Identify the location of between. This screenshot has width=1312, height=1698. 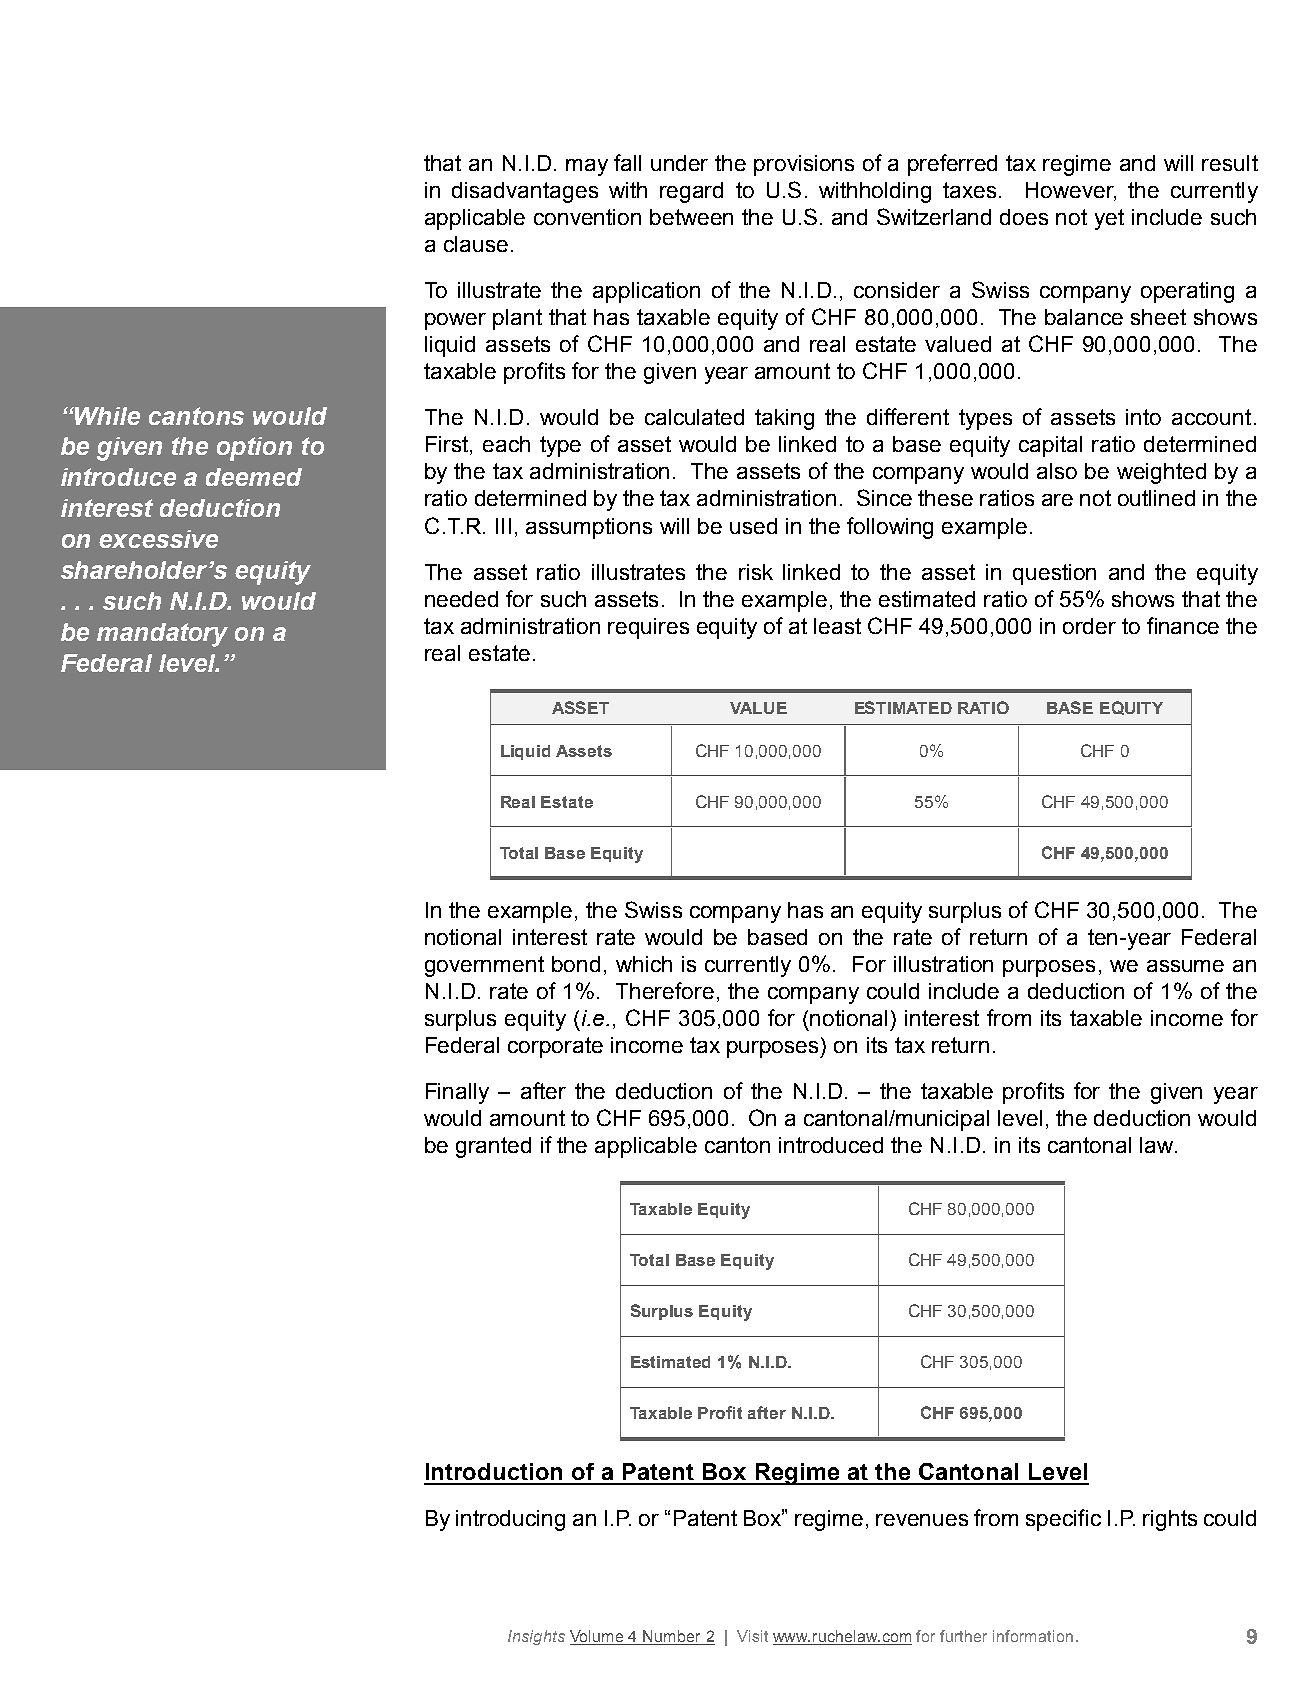
(691, 217).
